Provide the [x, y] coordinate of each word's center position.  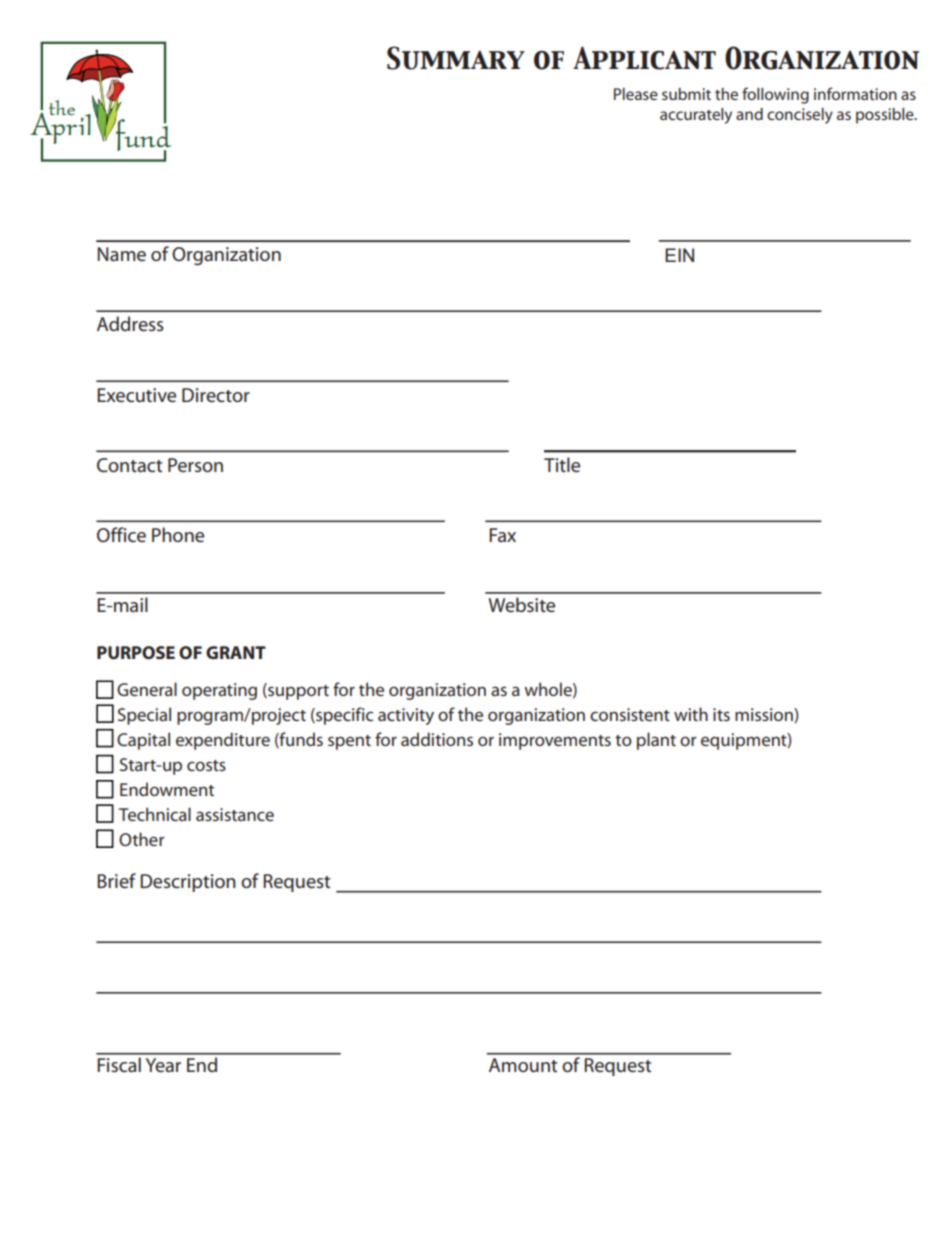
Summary [455, 58]
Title [562, 464]
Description [188, 883]
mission [765, 715]
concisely [800, 116]
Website [521, 604]
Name [121, 254]
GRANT [236, 652]
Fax [502, 535]
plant [656, 741]
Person [195, 465]
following [775, 95]
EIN [679, 255]
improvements [555, 741]
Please [636, 94]
